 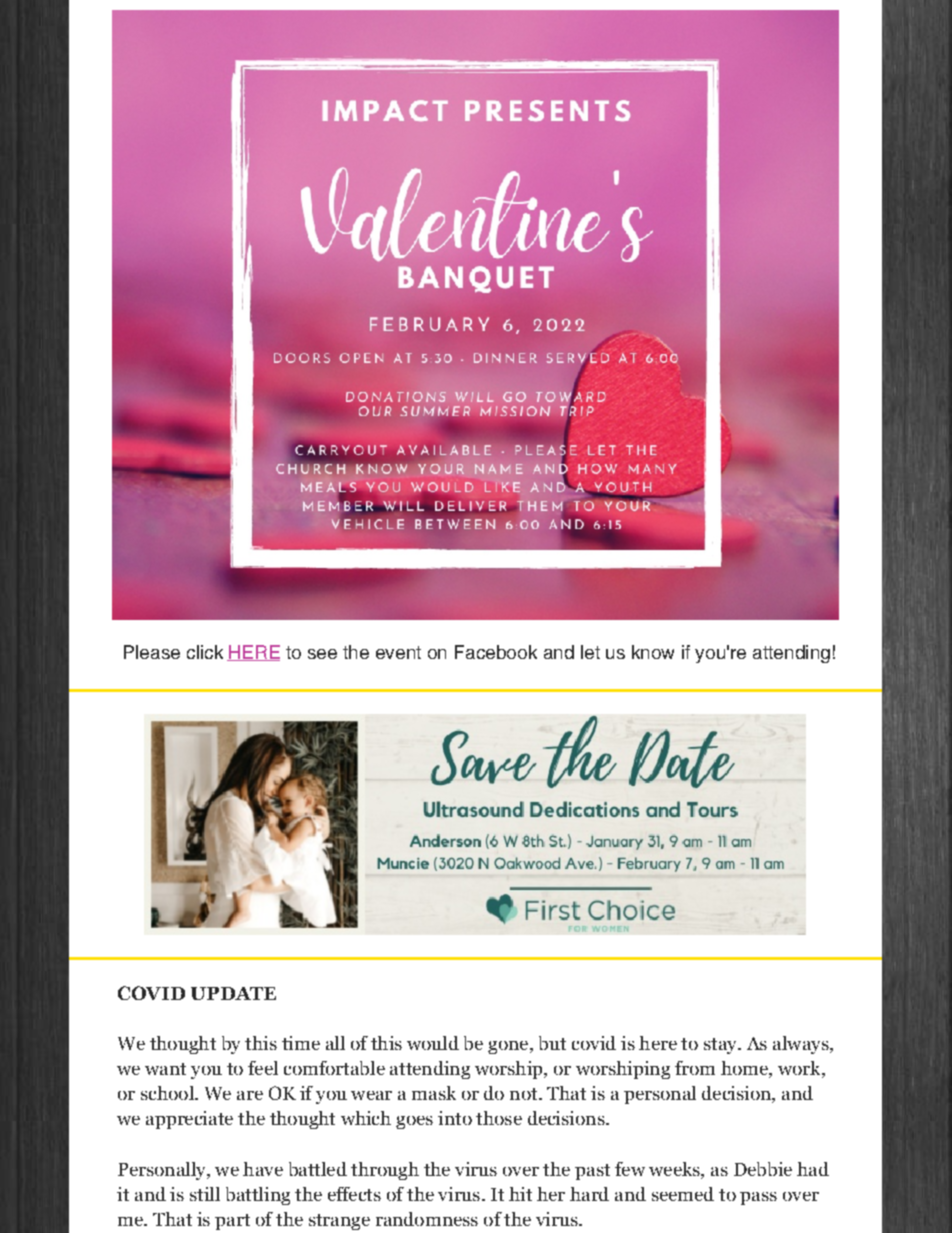 What do you see at coordinates (653, 652) in the screenshot?
I see `know` at bounding box center [653, 652].
